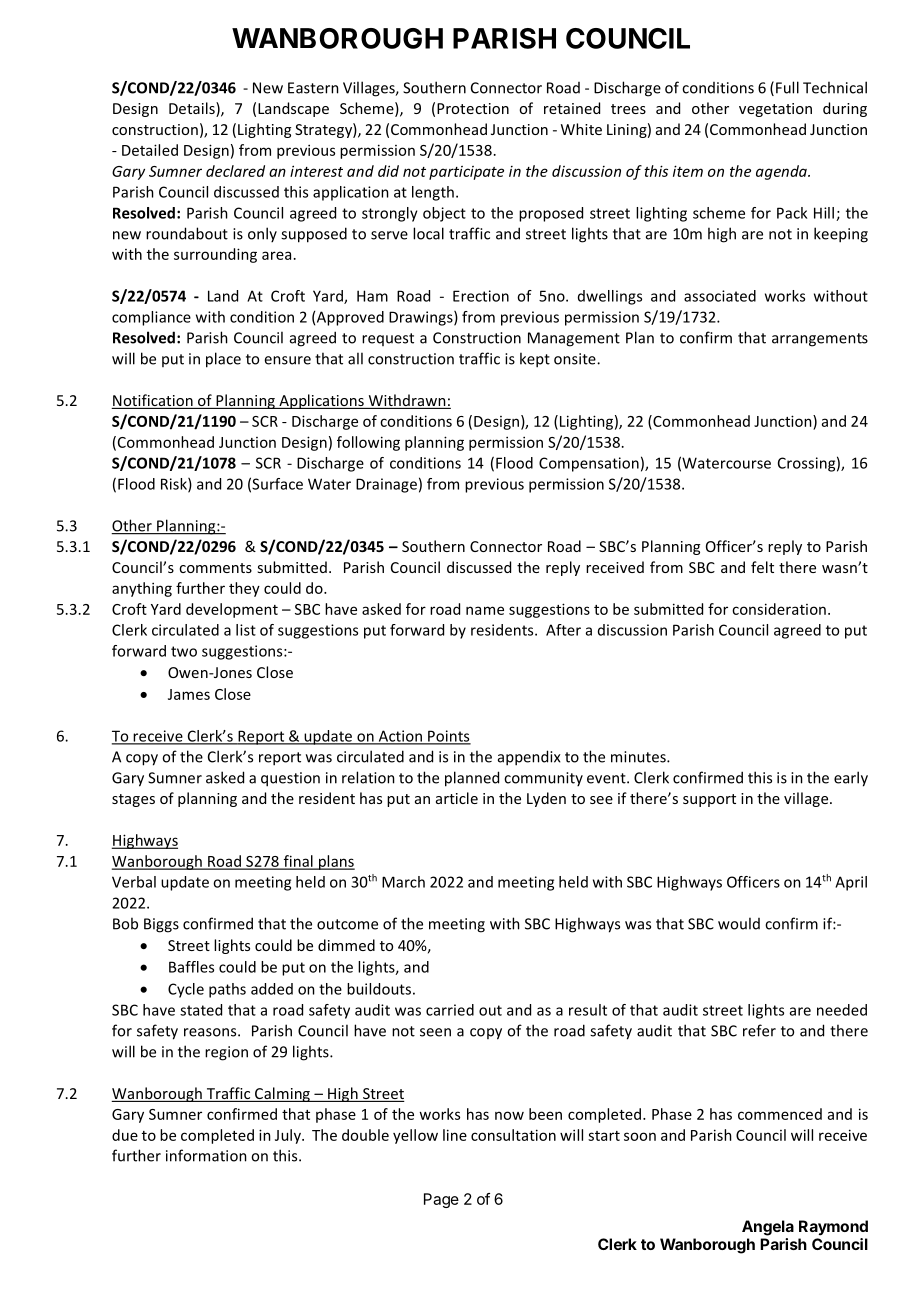  Describe the element at coordinates (775, 110) in the document. I see `vegetation` at that location.
